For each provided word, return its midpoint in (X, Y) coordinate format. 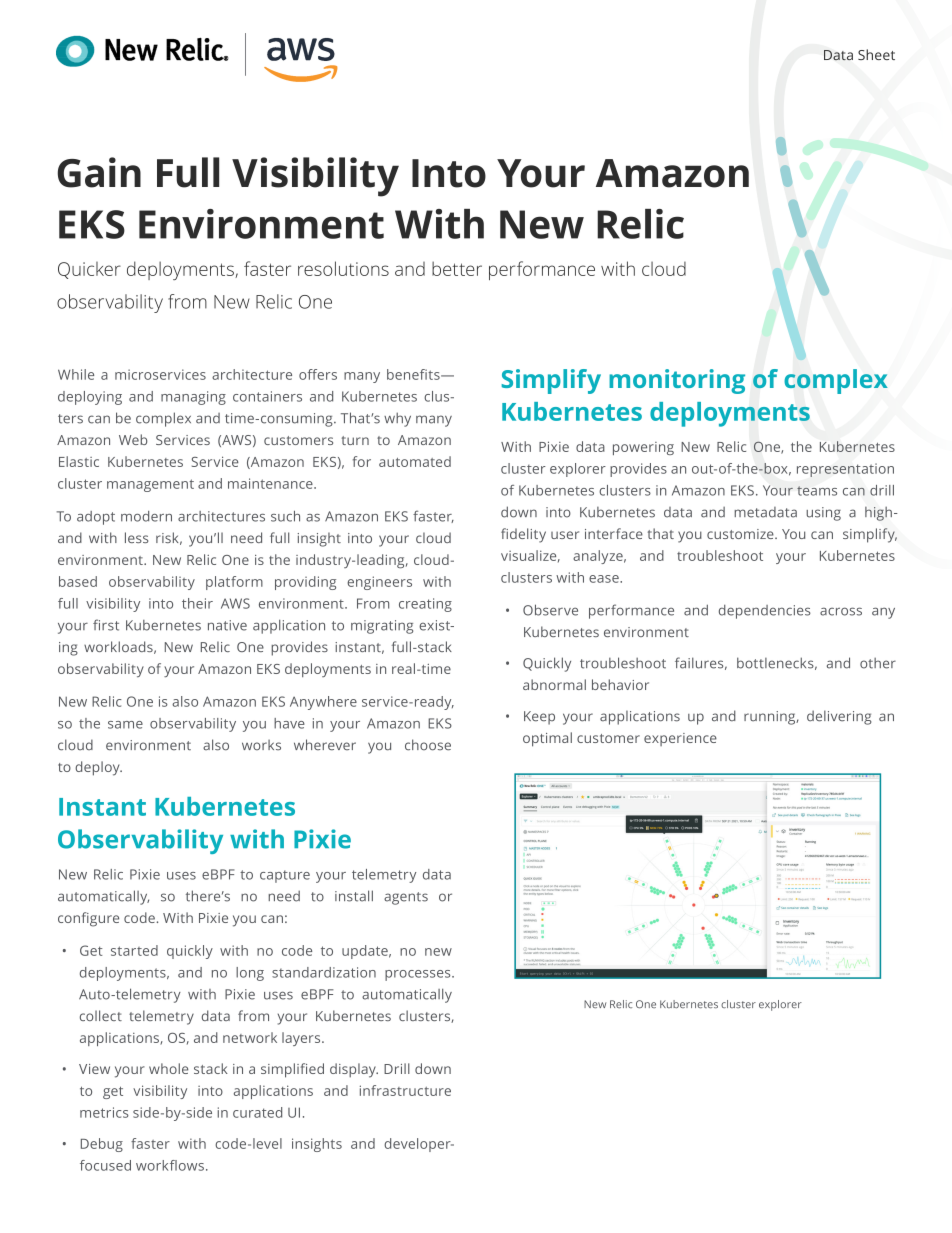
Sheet (876, 54)
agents (406, 898)
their (197, 603)
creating (425, 605)
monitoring (677, 381)
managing (193, 398)
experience (680, 739)
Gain (99, 172)
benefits (414, 374)
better (457, 268)
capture (285, 876)
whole (169, 1068)
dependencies (765, 612)
